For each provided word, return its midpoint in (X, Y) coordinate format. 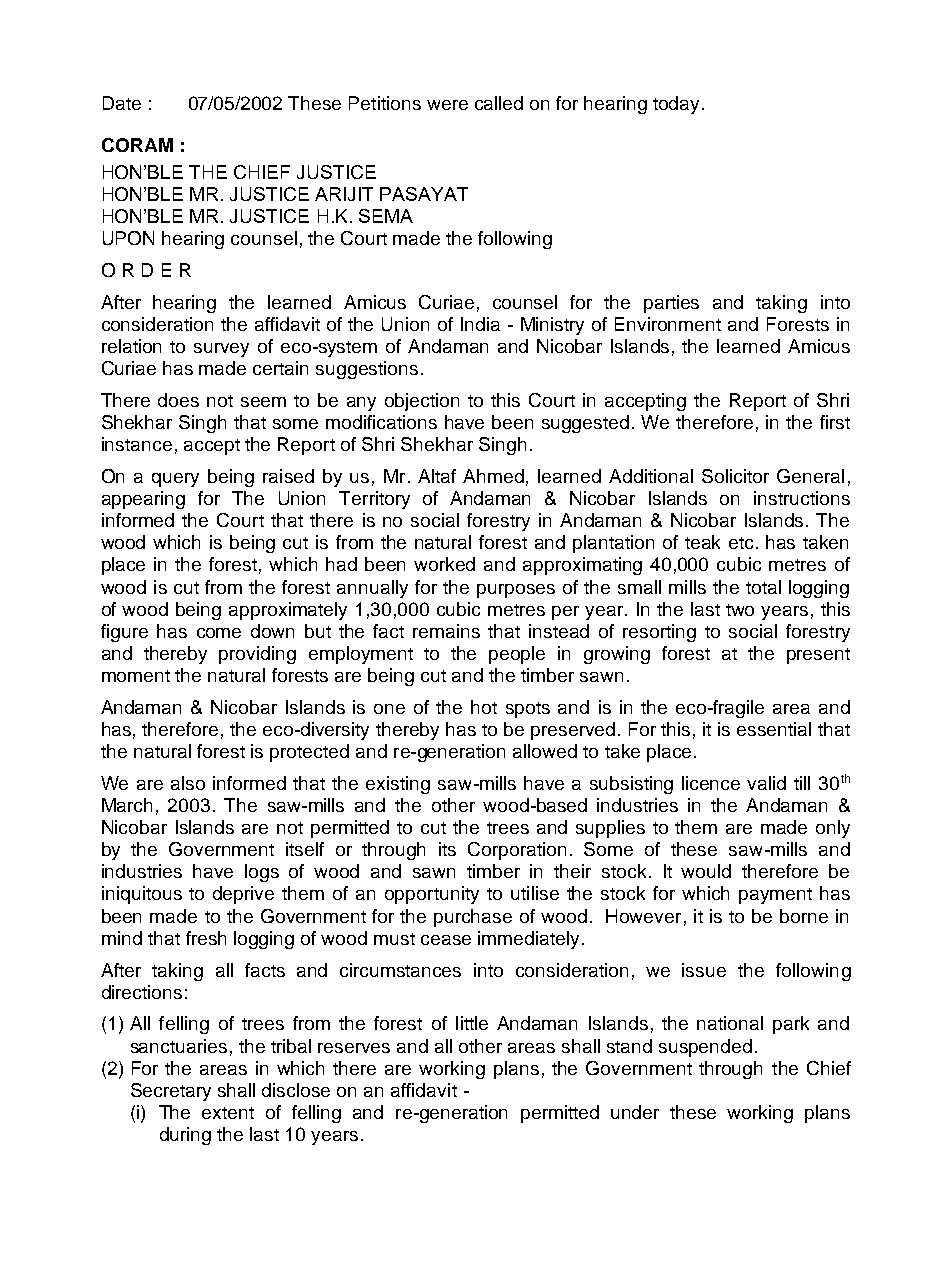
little (472, 1023)
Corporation (517, 851)
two (740, 610)
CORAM (137, 145)
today (678, 105)
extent (228, 1113)
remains (446, 631)
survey (221, 350)
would (706, 871)
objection (422, 402)
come (219, 633)
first (835, 422)
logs (262, 873)
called (499, 103)
